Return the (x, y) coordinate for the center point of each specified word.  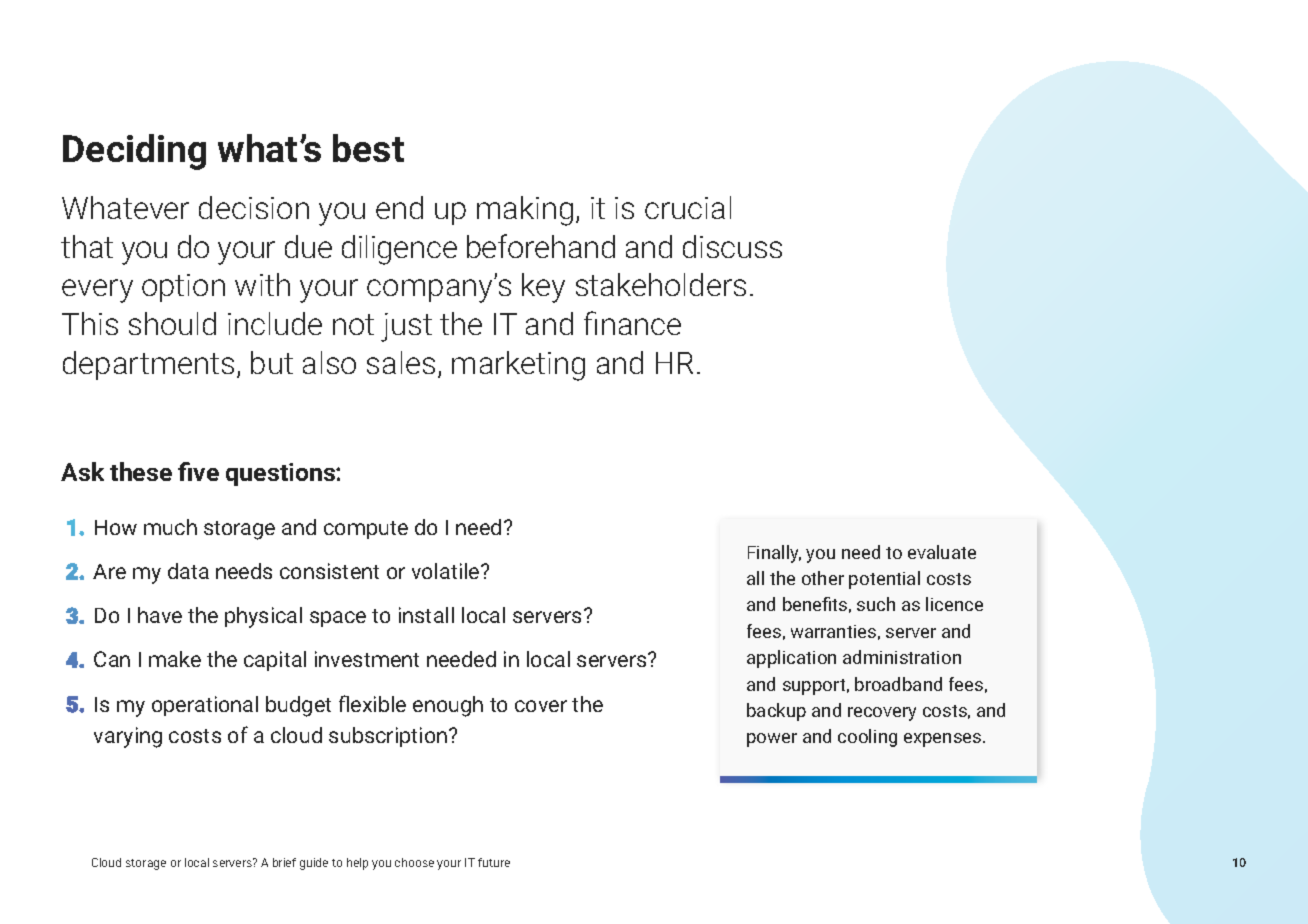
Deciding (134, 152)
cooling (867, 738)
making (525, 211)
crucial (688, 207)
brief (284, 862)
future (494, 862)
